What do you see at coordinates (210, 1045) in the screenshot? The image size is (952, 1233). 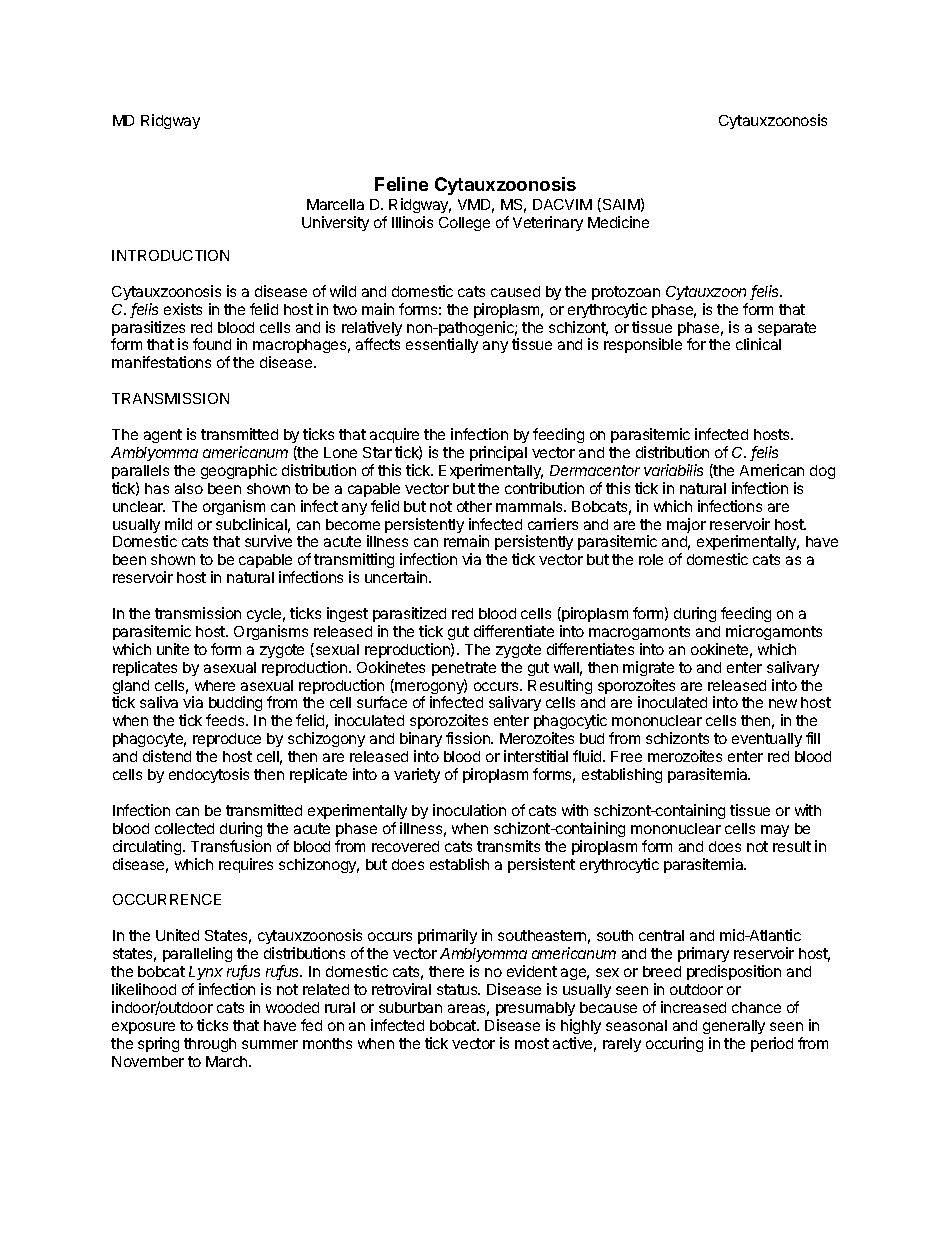 I see `through` at bounding box center [210, 1045].
